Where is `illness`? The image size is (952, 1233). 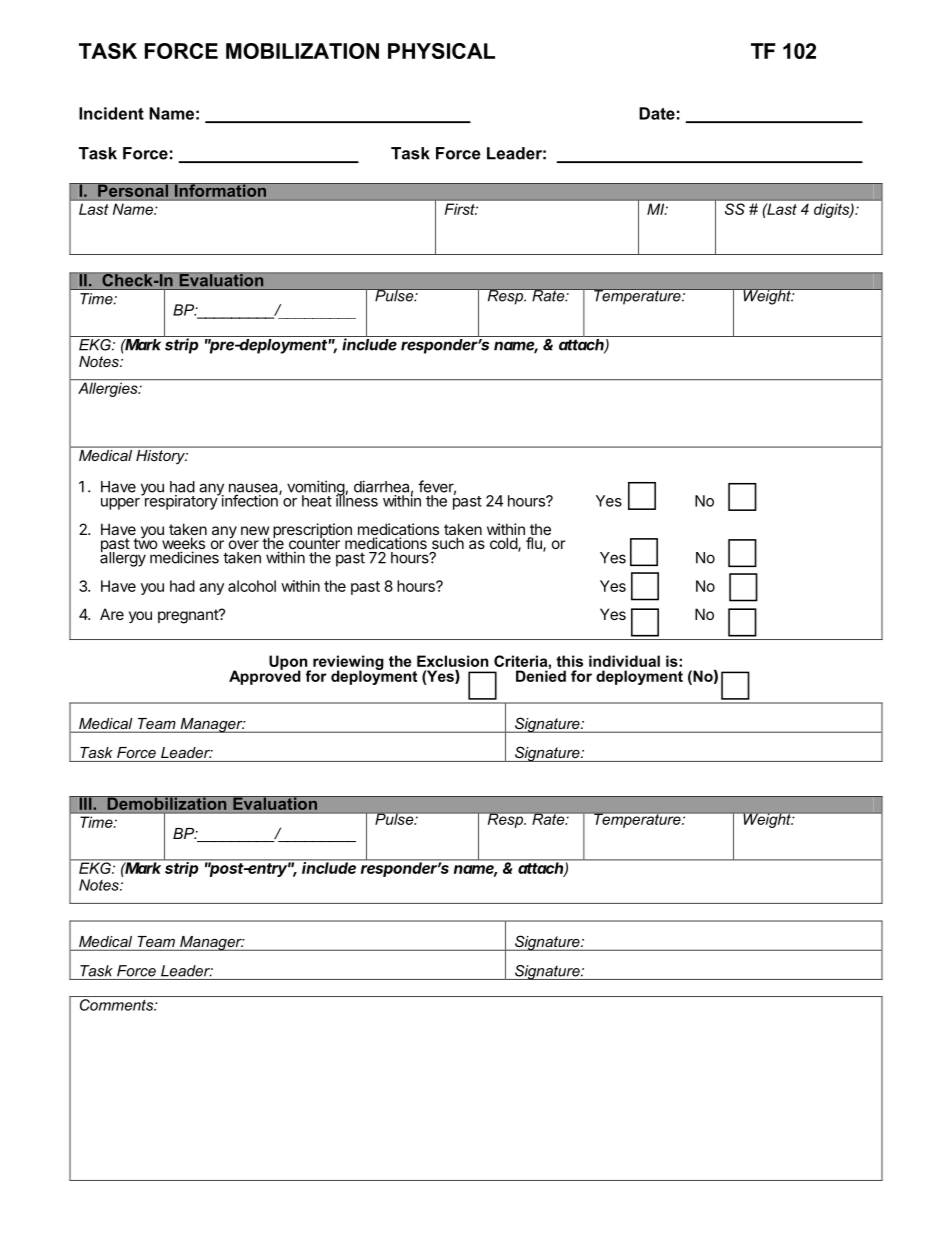 illness is located at coordinates (357, 500).
